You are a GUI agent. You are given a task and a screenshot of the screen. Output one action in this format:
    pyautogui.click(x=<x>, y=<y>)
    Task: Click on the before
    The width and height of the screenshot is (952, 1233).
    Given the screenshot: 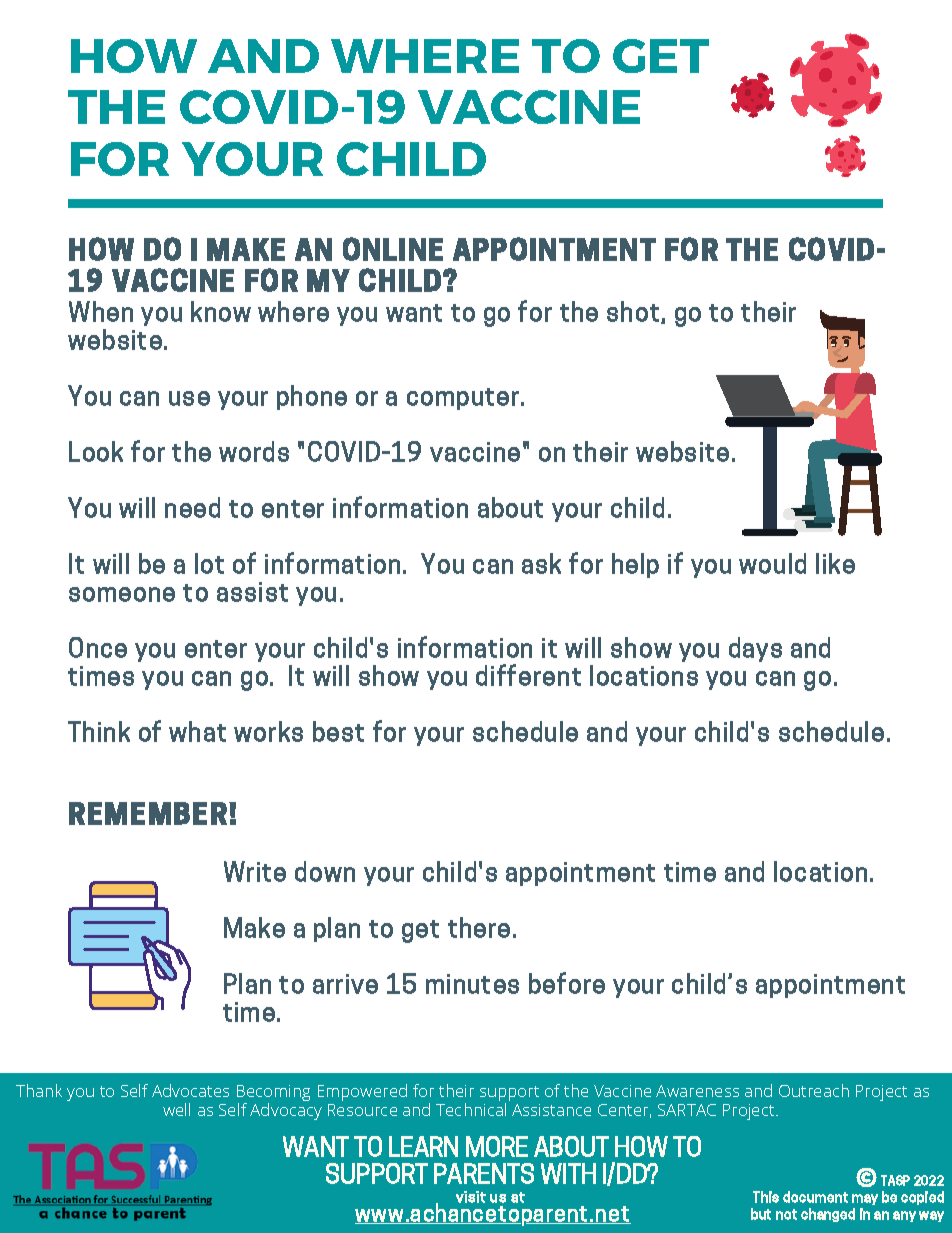 What is the action you would take?
    pyautogui.click(x=567, y=983)
